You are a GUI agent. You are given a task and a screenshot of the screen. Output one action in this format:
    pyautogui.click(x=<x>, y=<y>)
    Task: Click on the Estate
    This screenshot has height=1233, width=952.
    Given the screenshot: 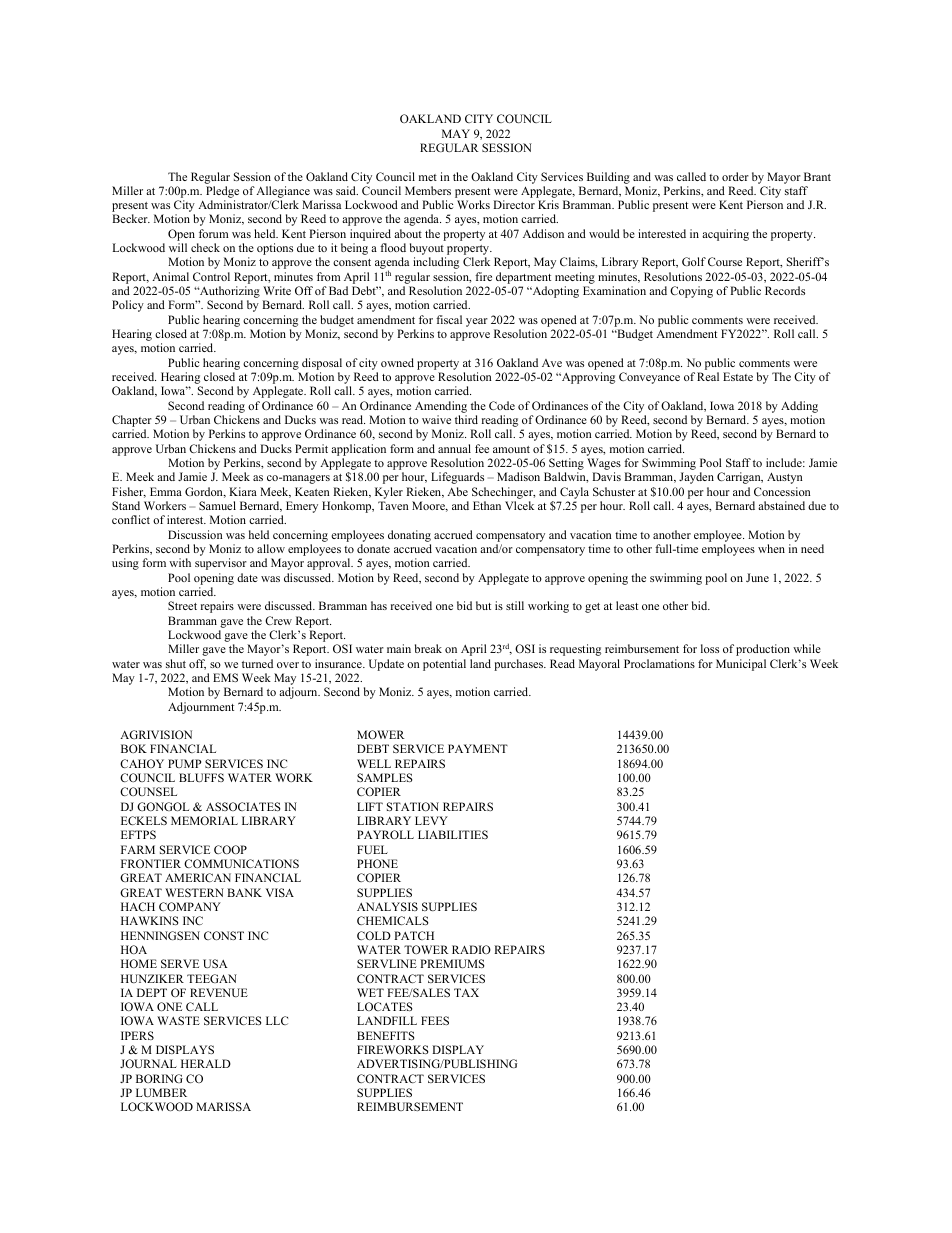 What is the action you would take?
    pyautogui.click(x=738, y=376)
